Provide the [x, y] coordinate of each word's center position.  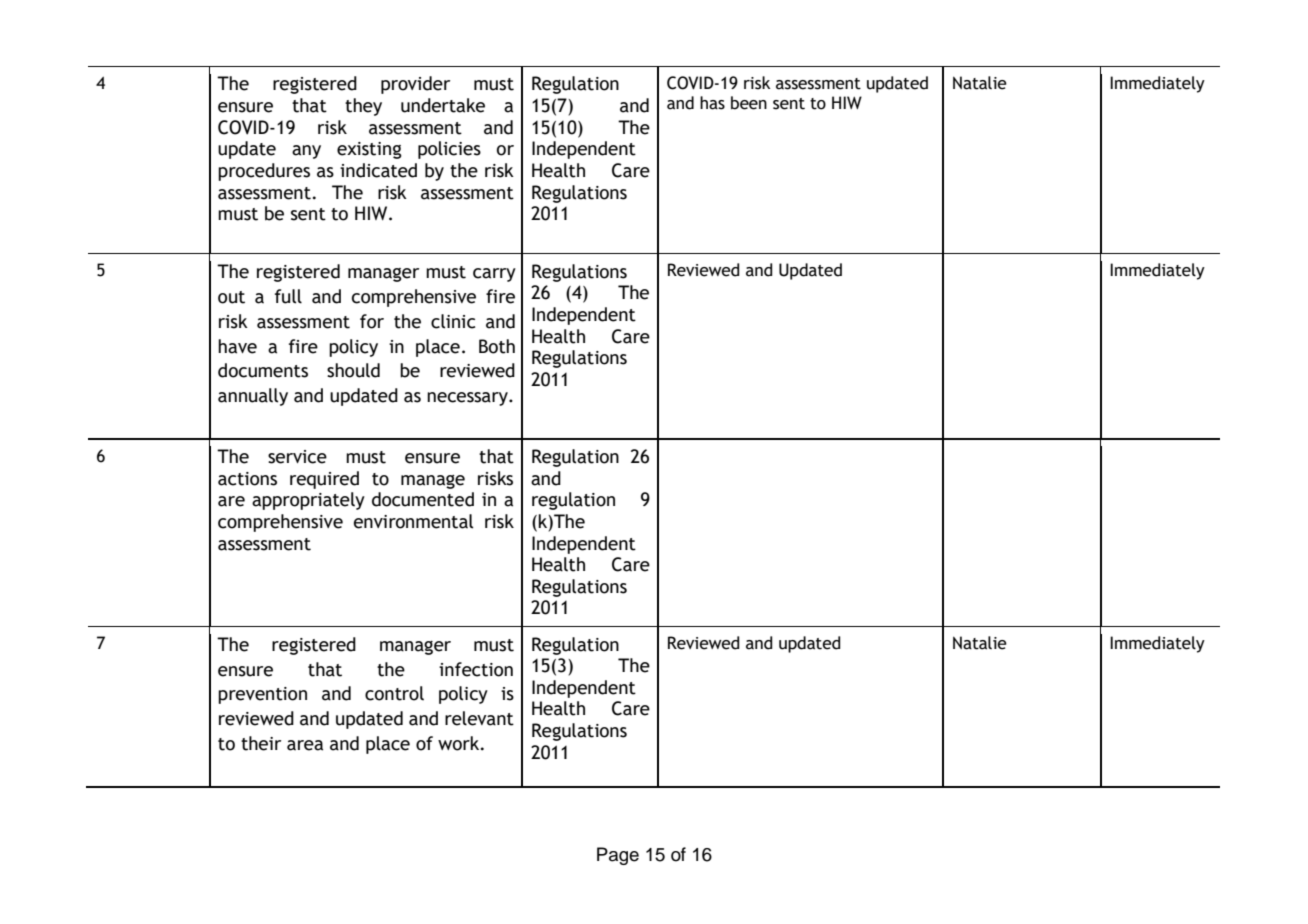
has [712, 103]
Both [497, 346]
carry [494, 275]
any [306, 152]
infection [476, 669]
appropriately [308, 501]
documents [263, 370]
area [305, 745]
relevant [479, 718]
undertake [443, 105]
